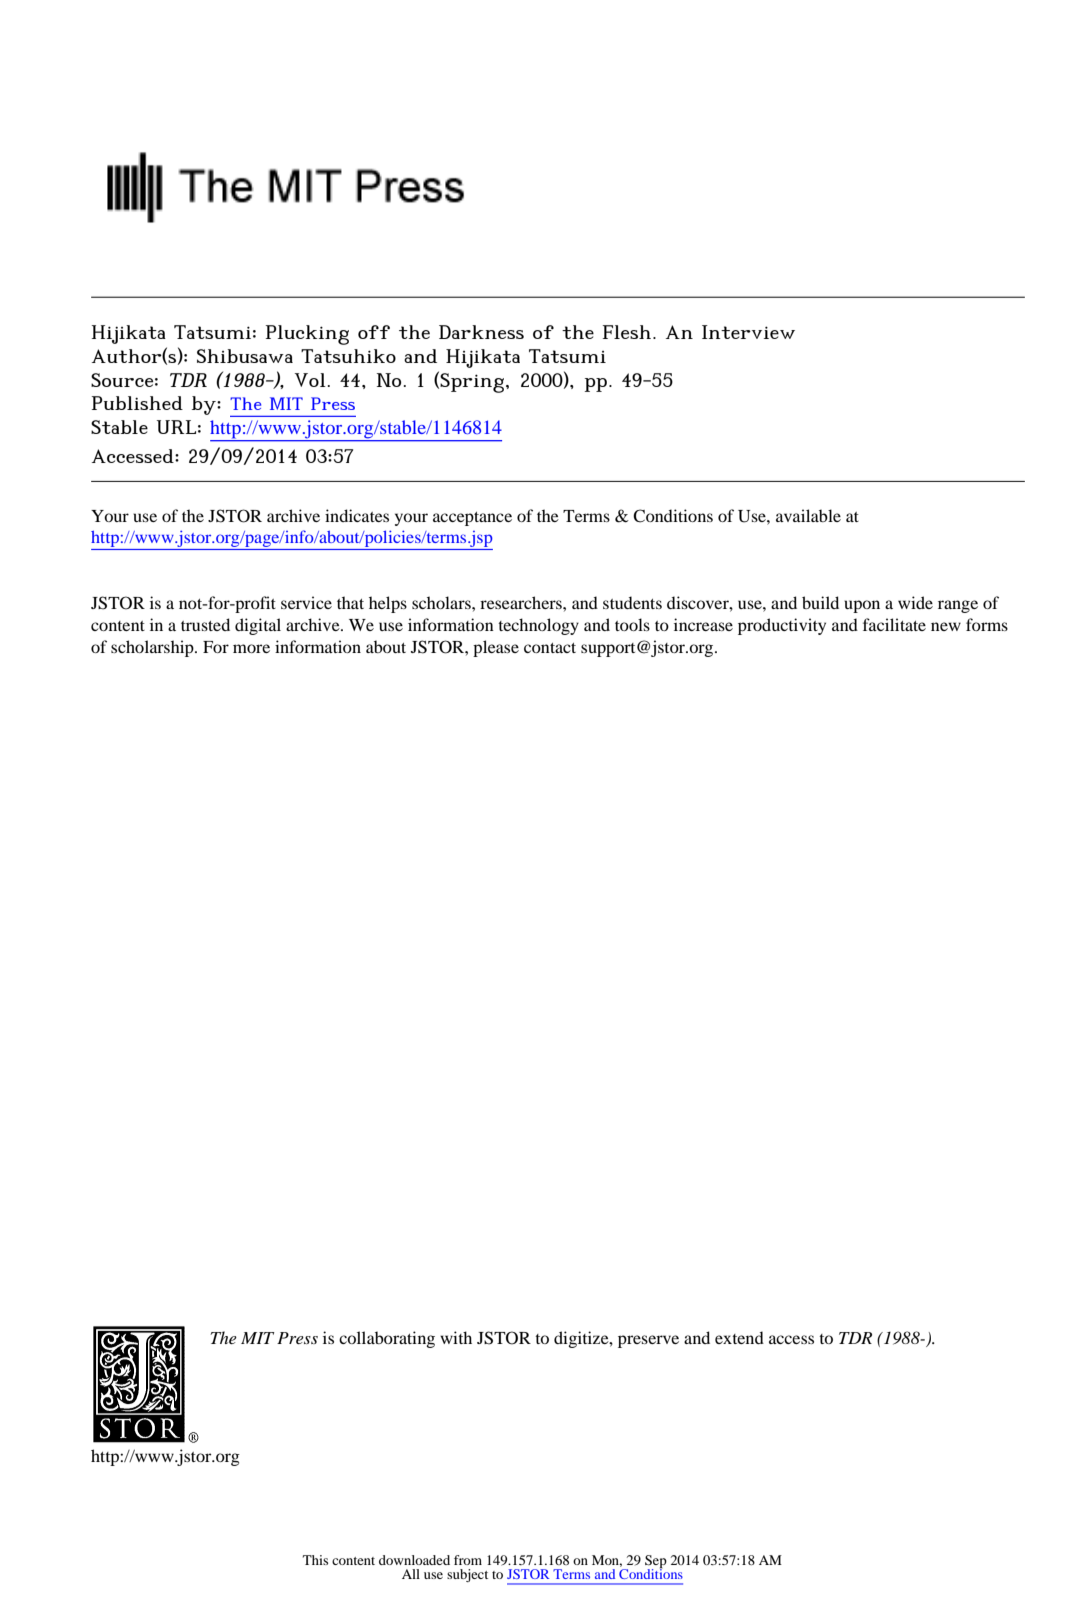  I want to click on more, so click(251, 648).
